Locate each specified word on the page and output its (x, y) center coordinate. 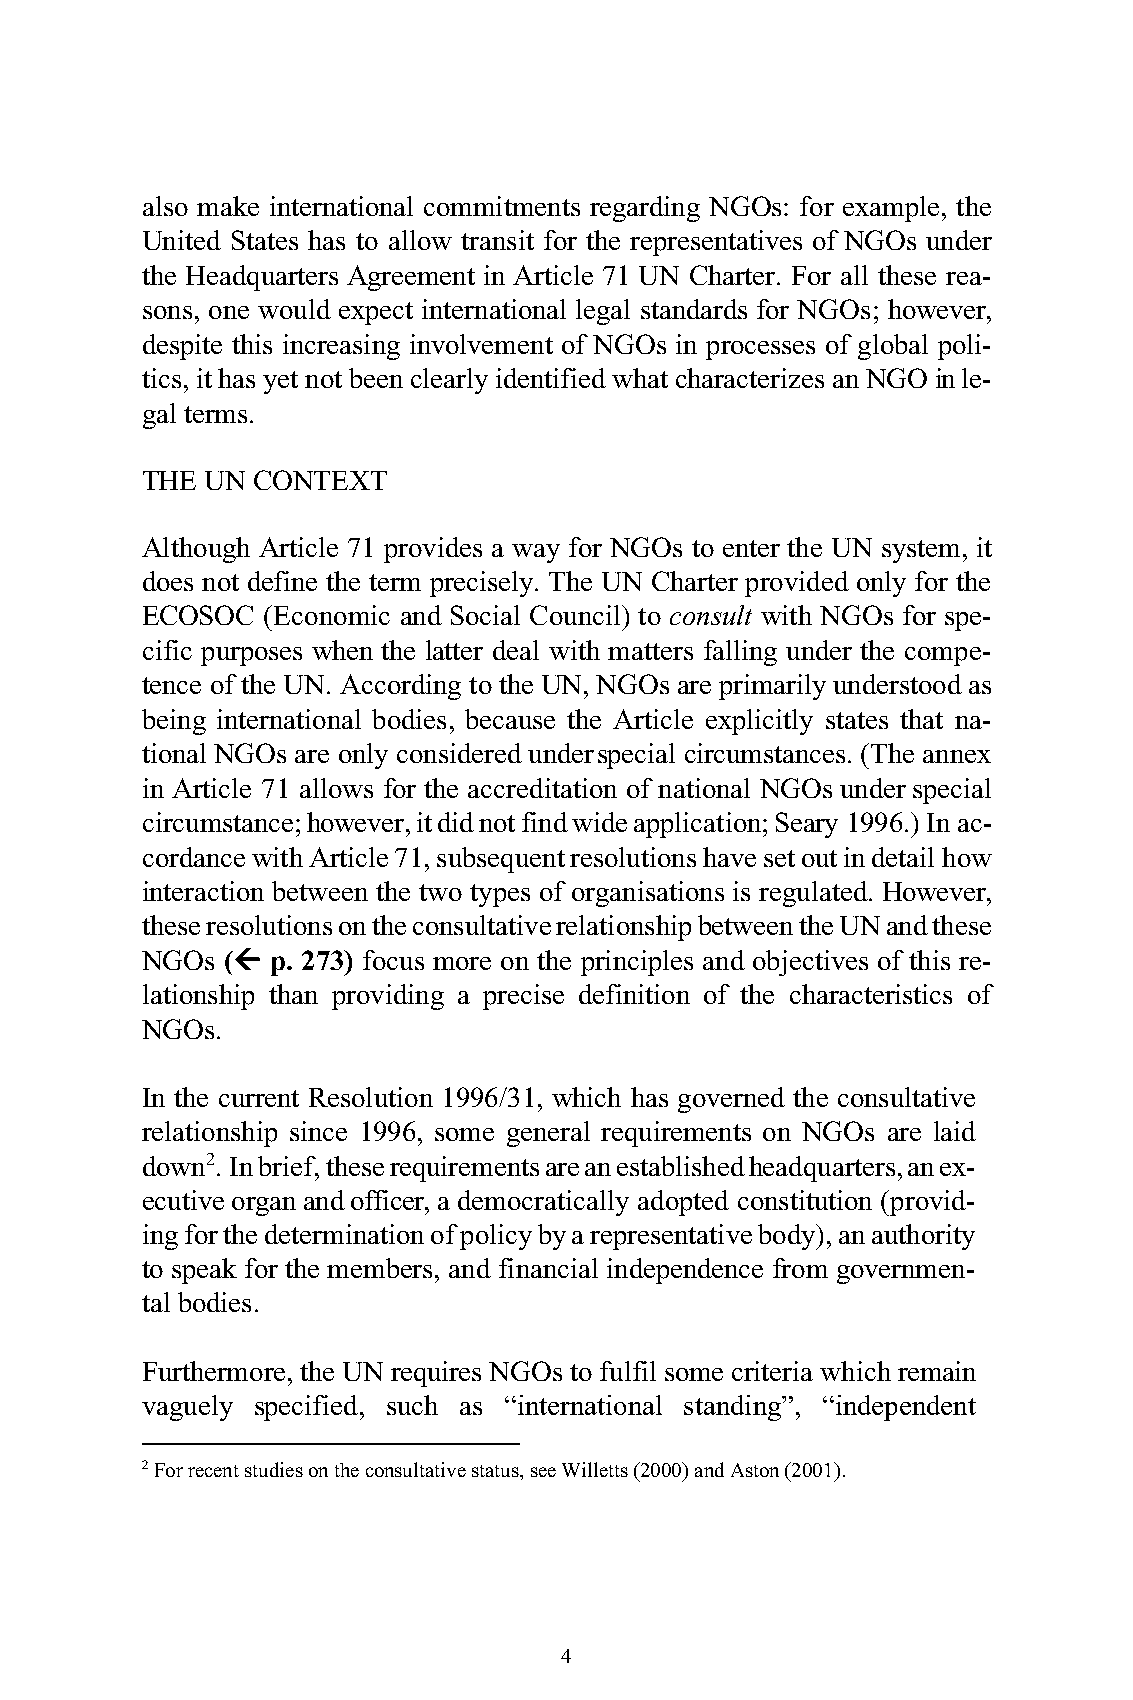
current (259, 1098)
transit (497, 240)
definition (634, 994)
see (543, 1472)
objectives (810, 963)
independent (904, 1408)
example (891, 209)
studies (274, 1469)
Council (575, 615)
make (228, 206)
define (282, 581)
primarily (772, 687)
